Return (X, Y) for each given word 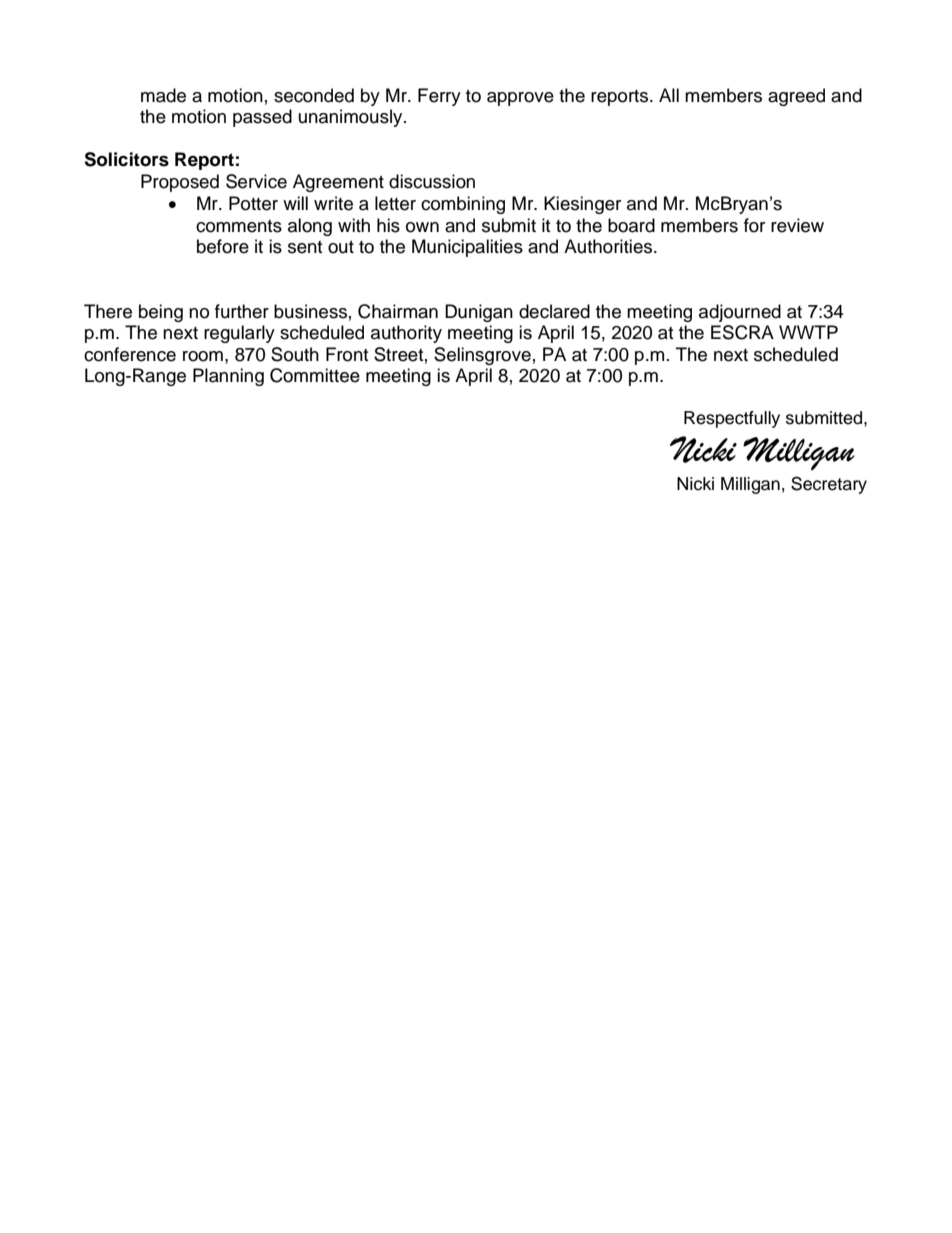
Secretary (829, 485)
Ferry (439, 97)
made (163, 95)
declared (554, 311)
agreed (796, 97)
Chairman (398, 311)
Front (347, 354)
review (797, 225)
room (203, 356)
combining (463, 205)
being (161, 313)
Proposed (180, 183)
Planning (228, 377)
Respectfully (732, 419)
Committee (315, 375)
